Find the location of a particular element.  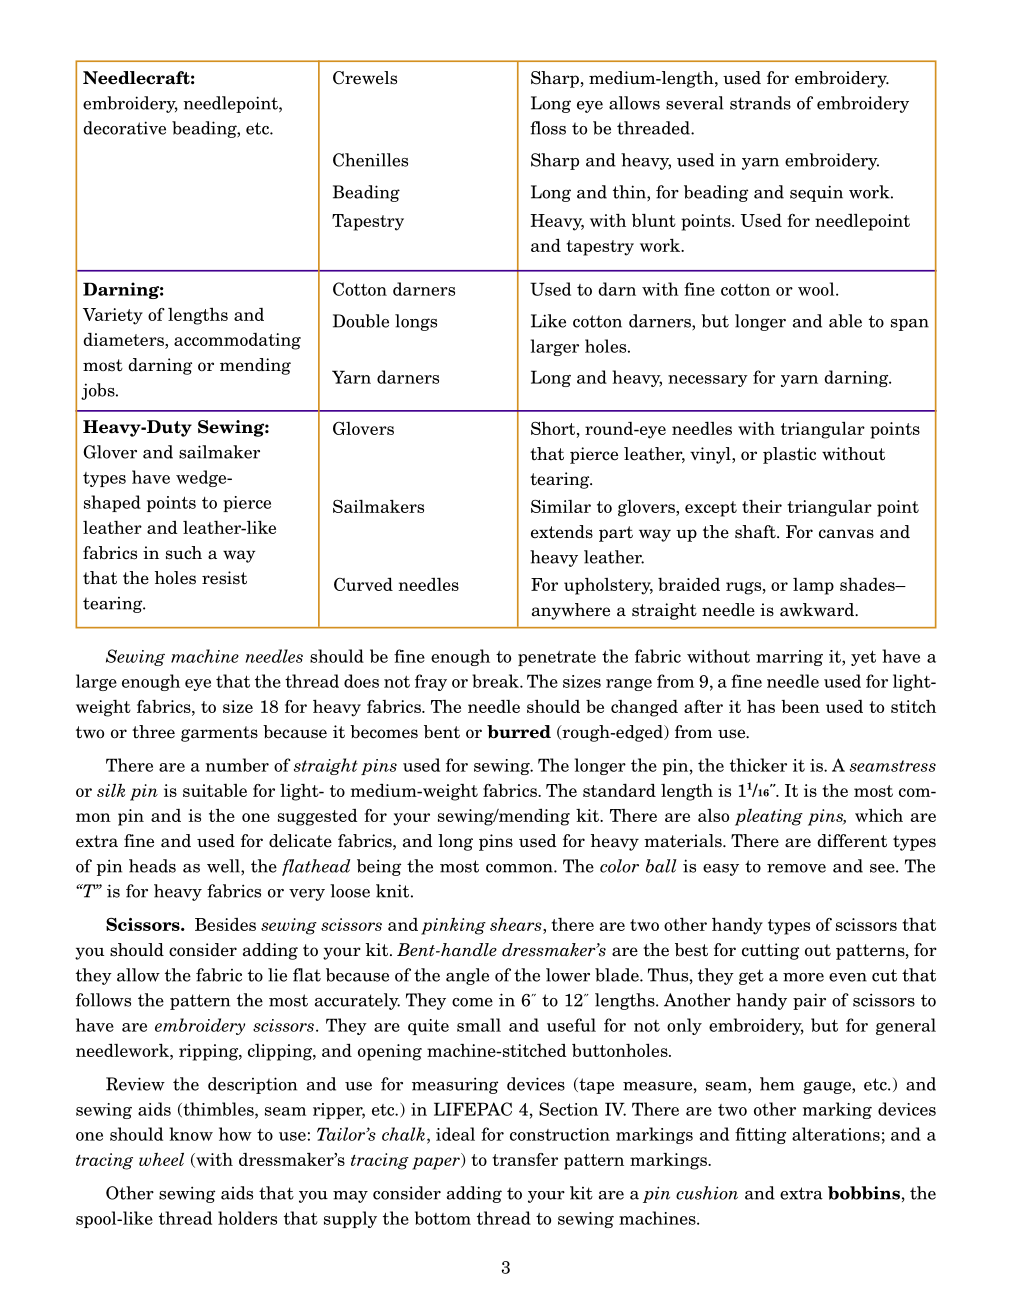

more is located at coordinates (803, 977).
